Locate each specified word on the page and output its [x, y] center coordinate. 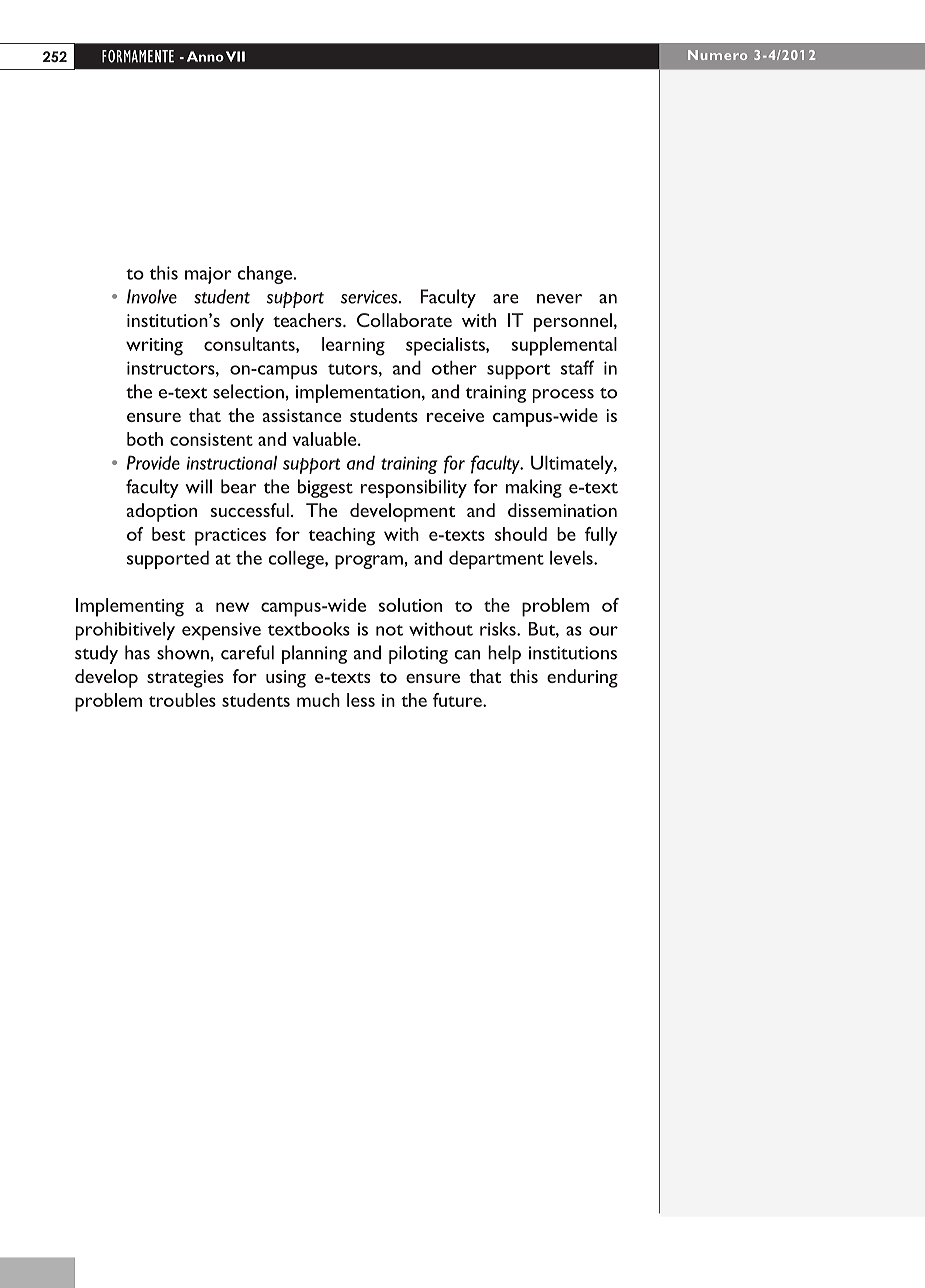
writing [154, 347]
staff [577, 367]
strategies [185, 679]
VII [235, 56]
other [454, 368]
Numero [717, 55]
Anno [205, 56]
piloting [418, 654]
